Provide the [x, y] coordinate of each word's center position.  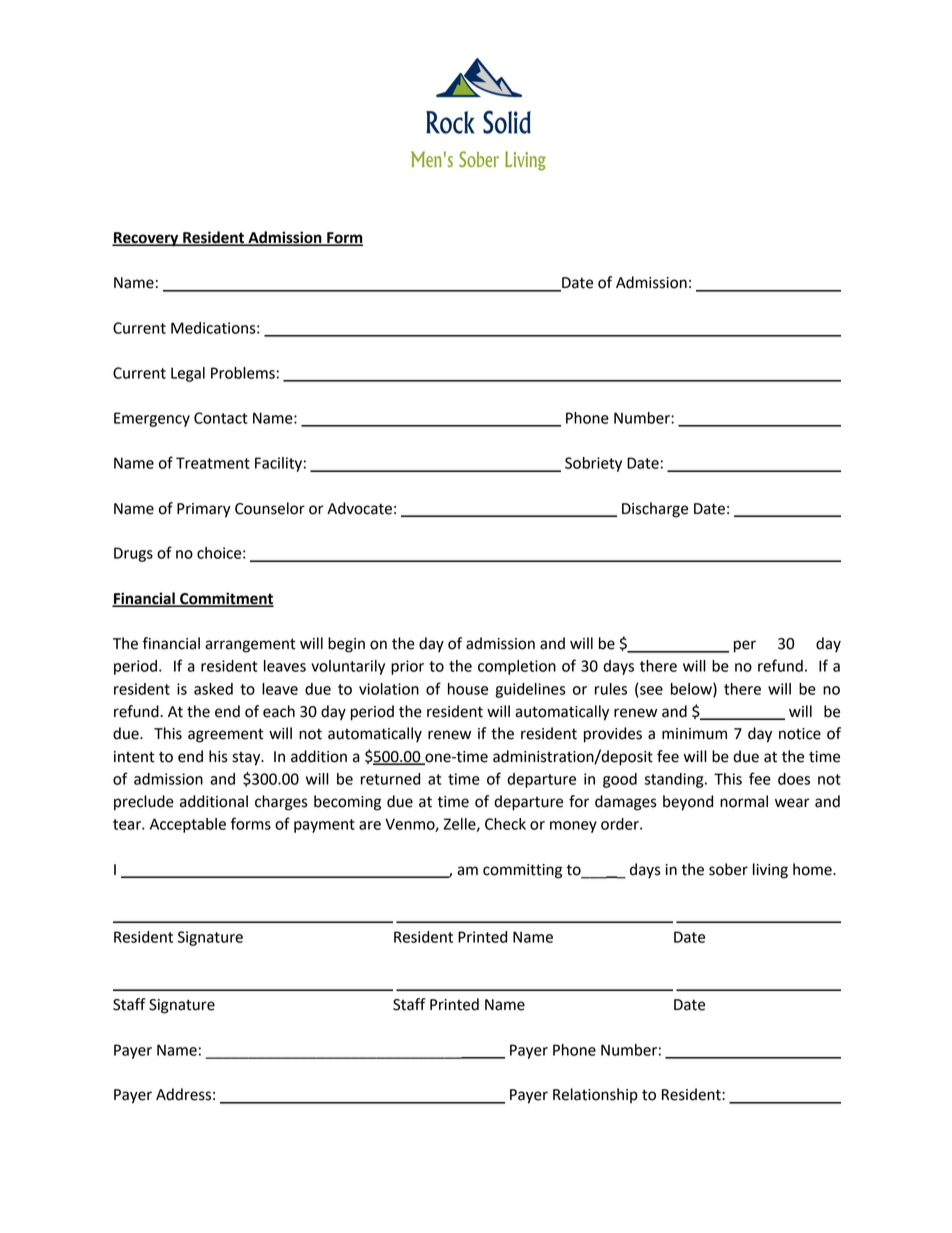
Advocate [359, 508]
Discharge [655, 510]
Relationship [595, 1095]
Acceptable [188, 825]
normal [744, 801]
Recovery [146, 239]
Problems [243, 373]
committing [522, 871]
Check [505, 824]
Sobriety [593, 464]
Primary [204, 510]
